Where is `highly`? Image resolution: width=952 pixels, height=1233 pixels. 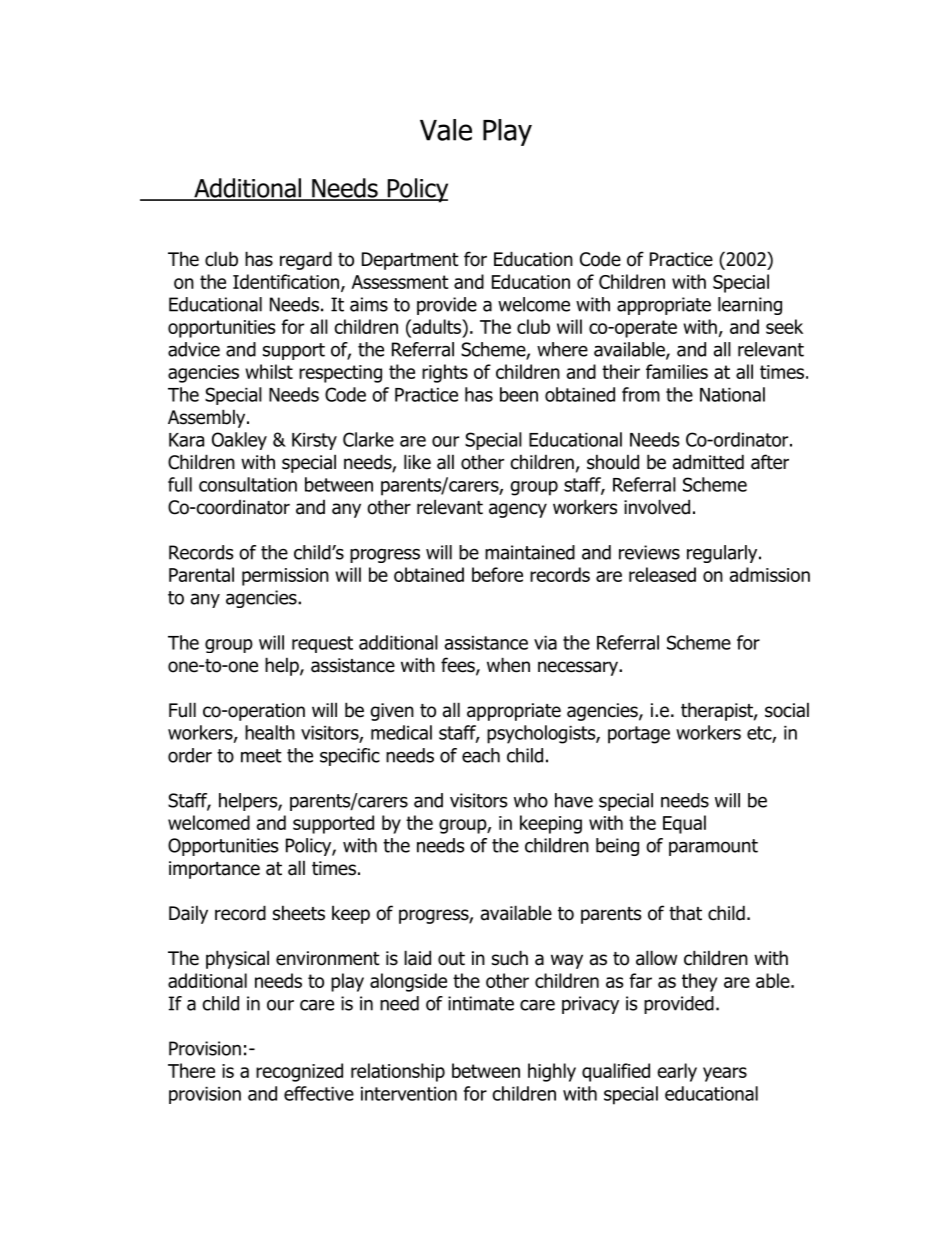 highly is located at coordinates (552, 1072).
